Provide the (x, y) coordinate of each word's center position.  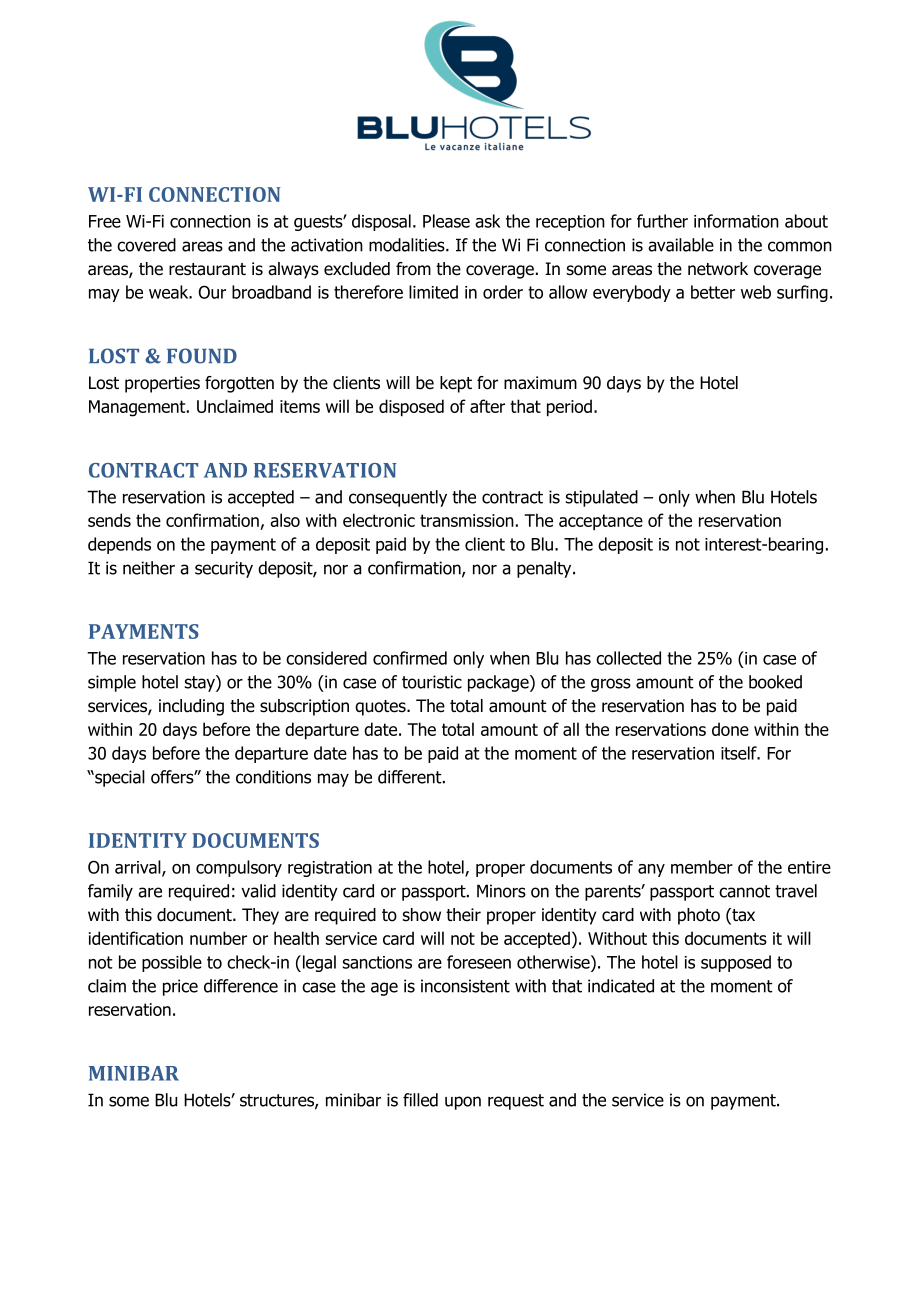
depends (119, 545)
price (180, 987)
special (119, 778)
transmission (467, 520)
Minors (501, 891)
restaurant (207, 269)
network (718, 269)
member (702, 867)
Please (446, 221)
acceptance (601, 522)
